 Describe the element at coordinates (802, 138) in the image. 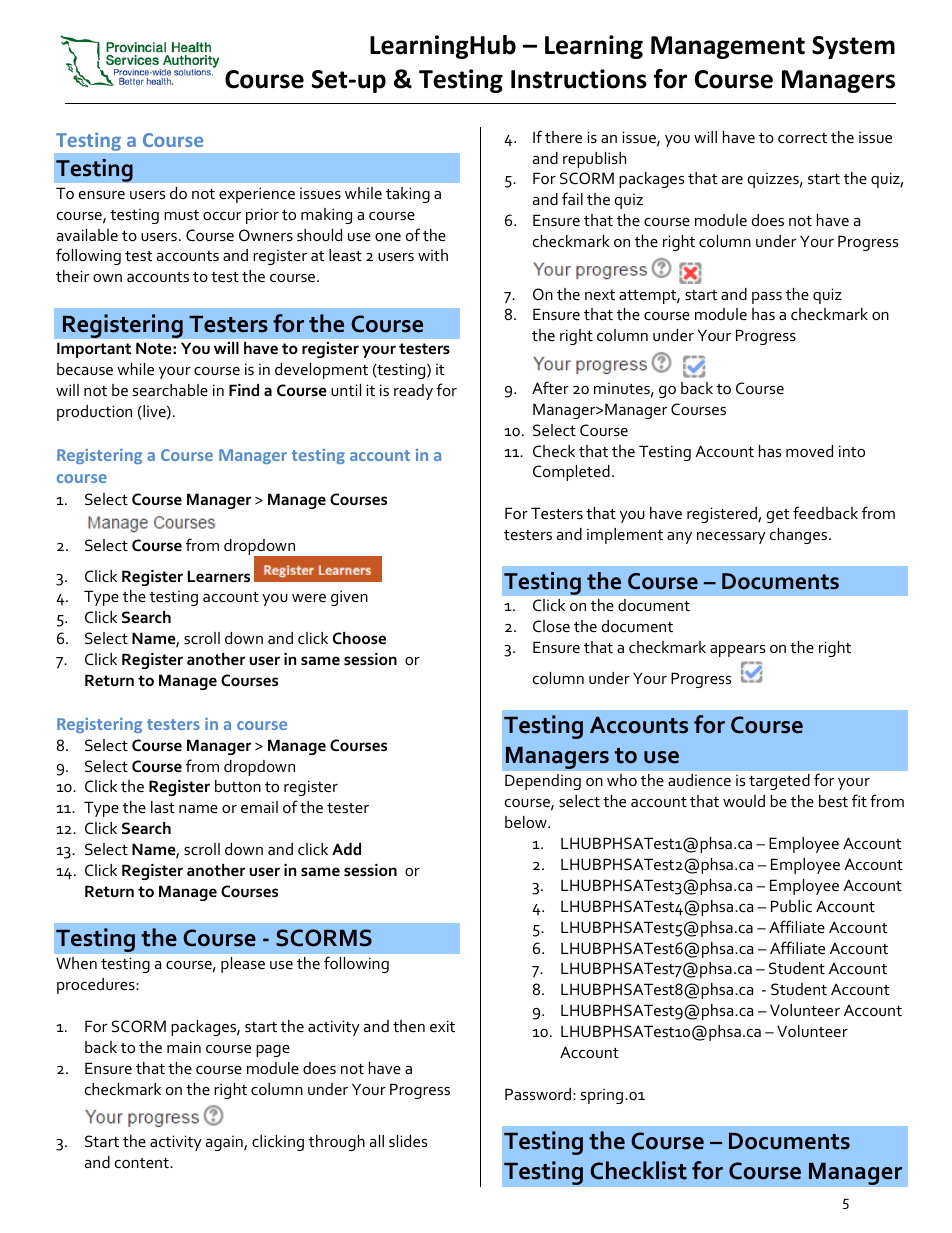

I see `correct` at that location.
